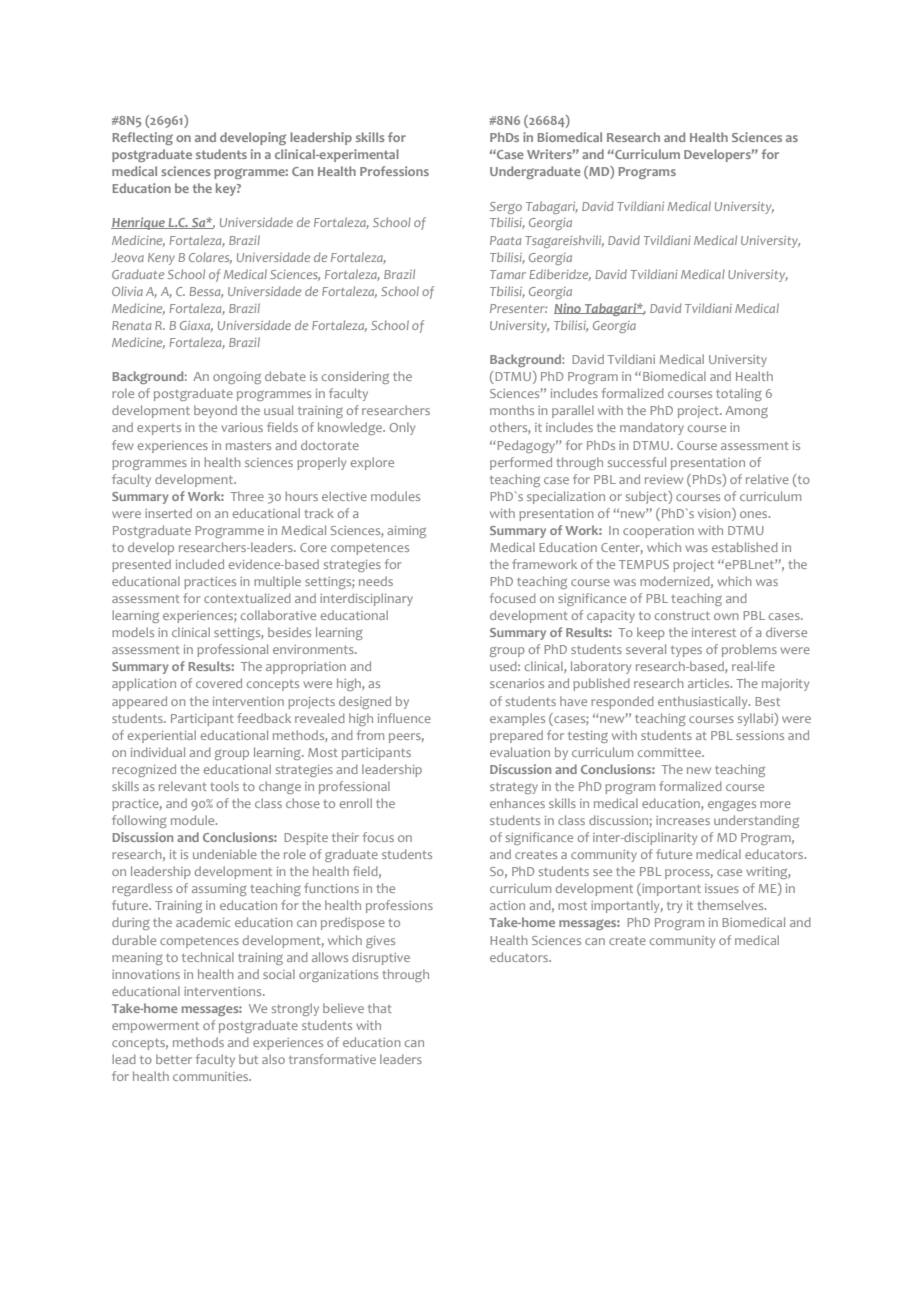 This screenshot has width=924, height=1308. Describe the element at coordinates (520, 752) in the screenshot. I see `evaluation` at that location.
